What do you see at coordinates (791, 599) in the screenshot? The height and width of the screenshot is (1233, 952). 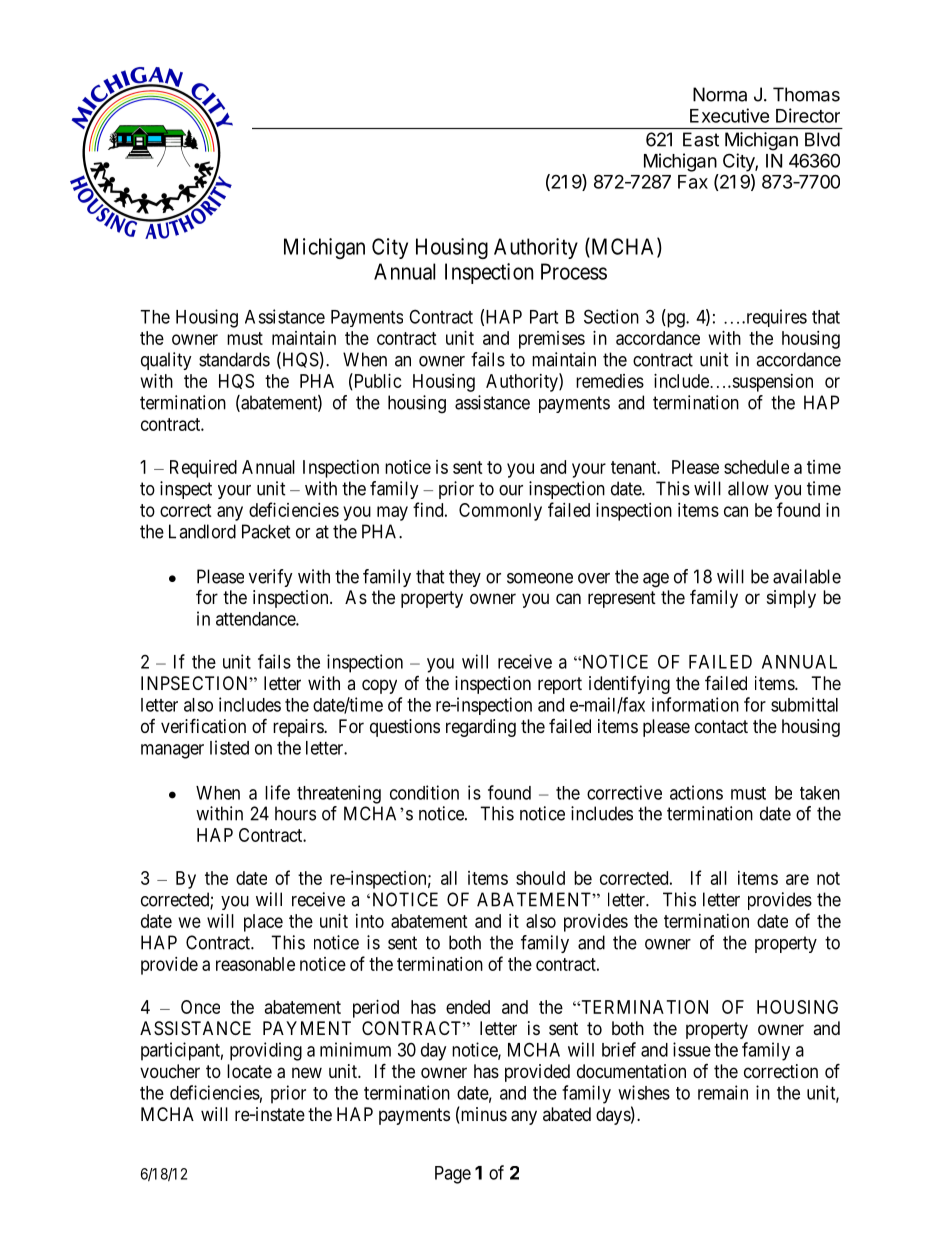 I see `simply` at bounding box center [791, 599].
